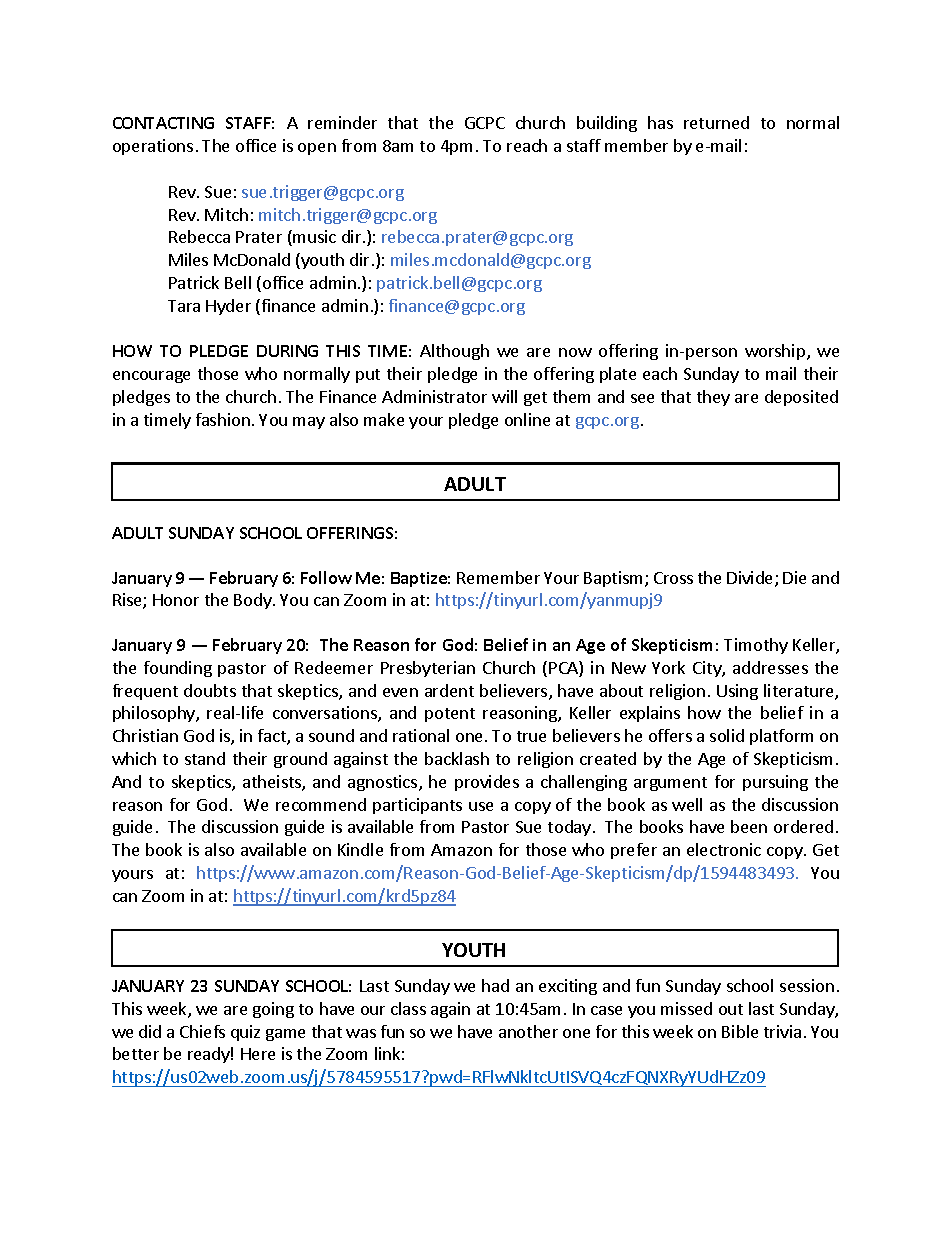 This screenshot has width=952, height=1233. I want to click on encourage, so click(151, 377).
